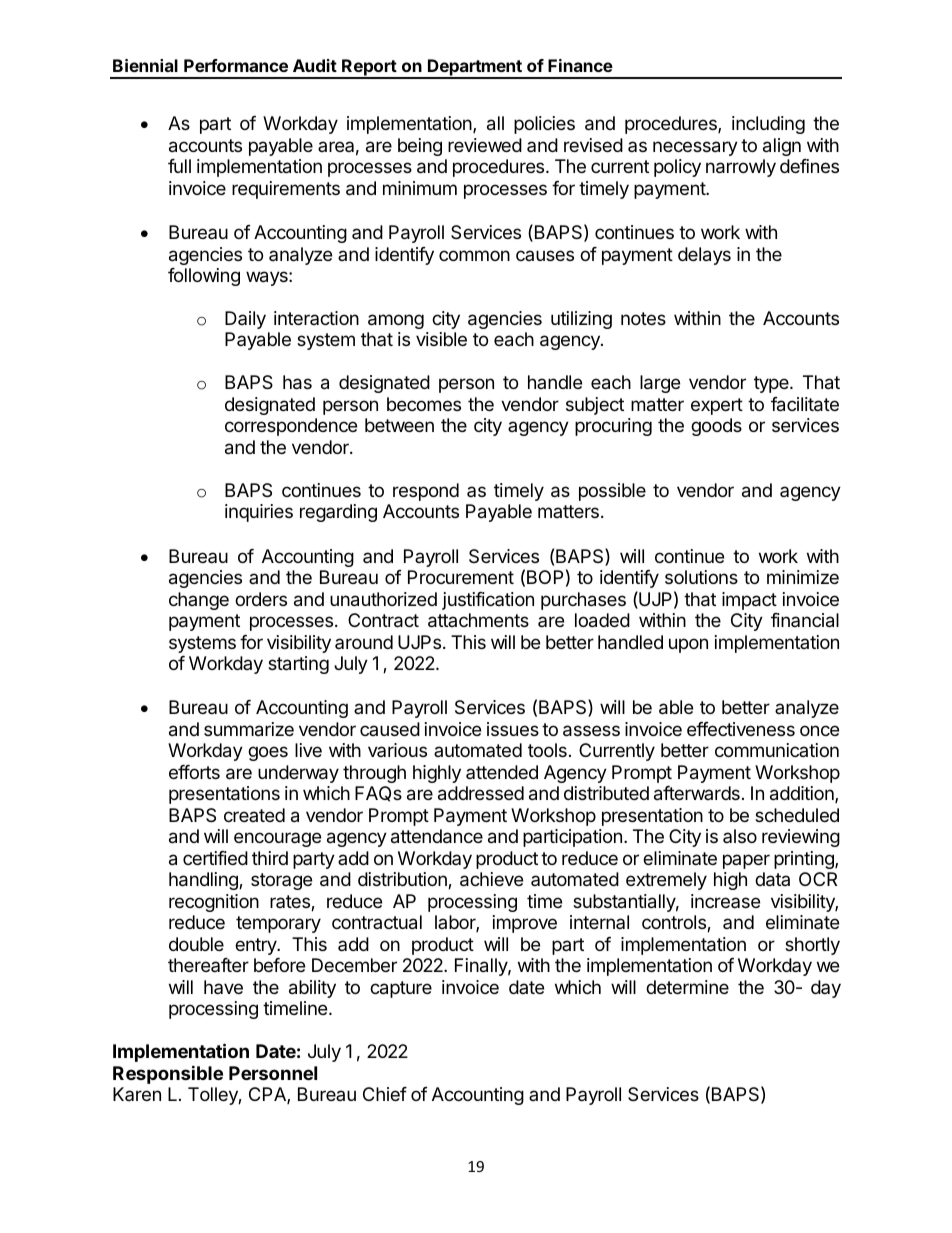 The width and height of the page is (952, 1233). Describe the element at coordinates (481, 793) in the page. I see `addressed` at that location.
